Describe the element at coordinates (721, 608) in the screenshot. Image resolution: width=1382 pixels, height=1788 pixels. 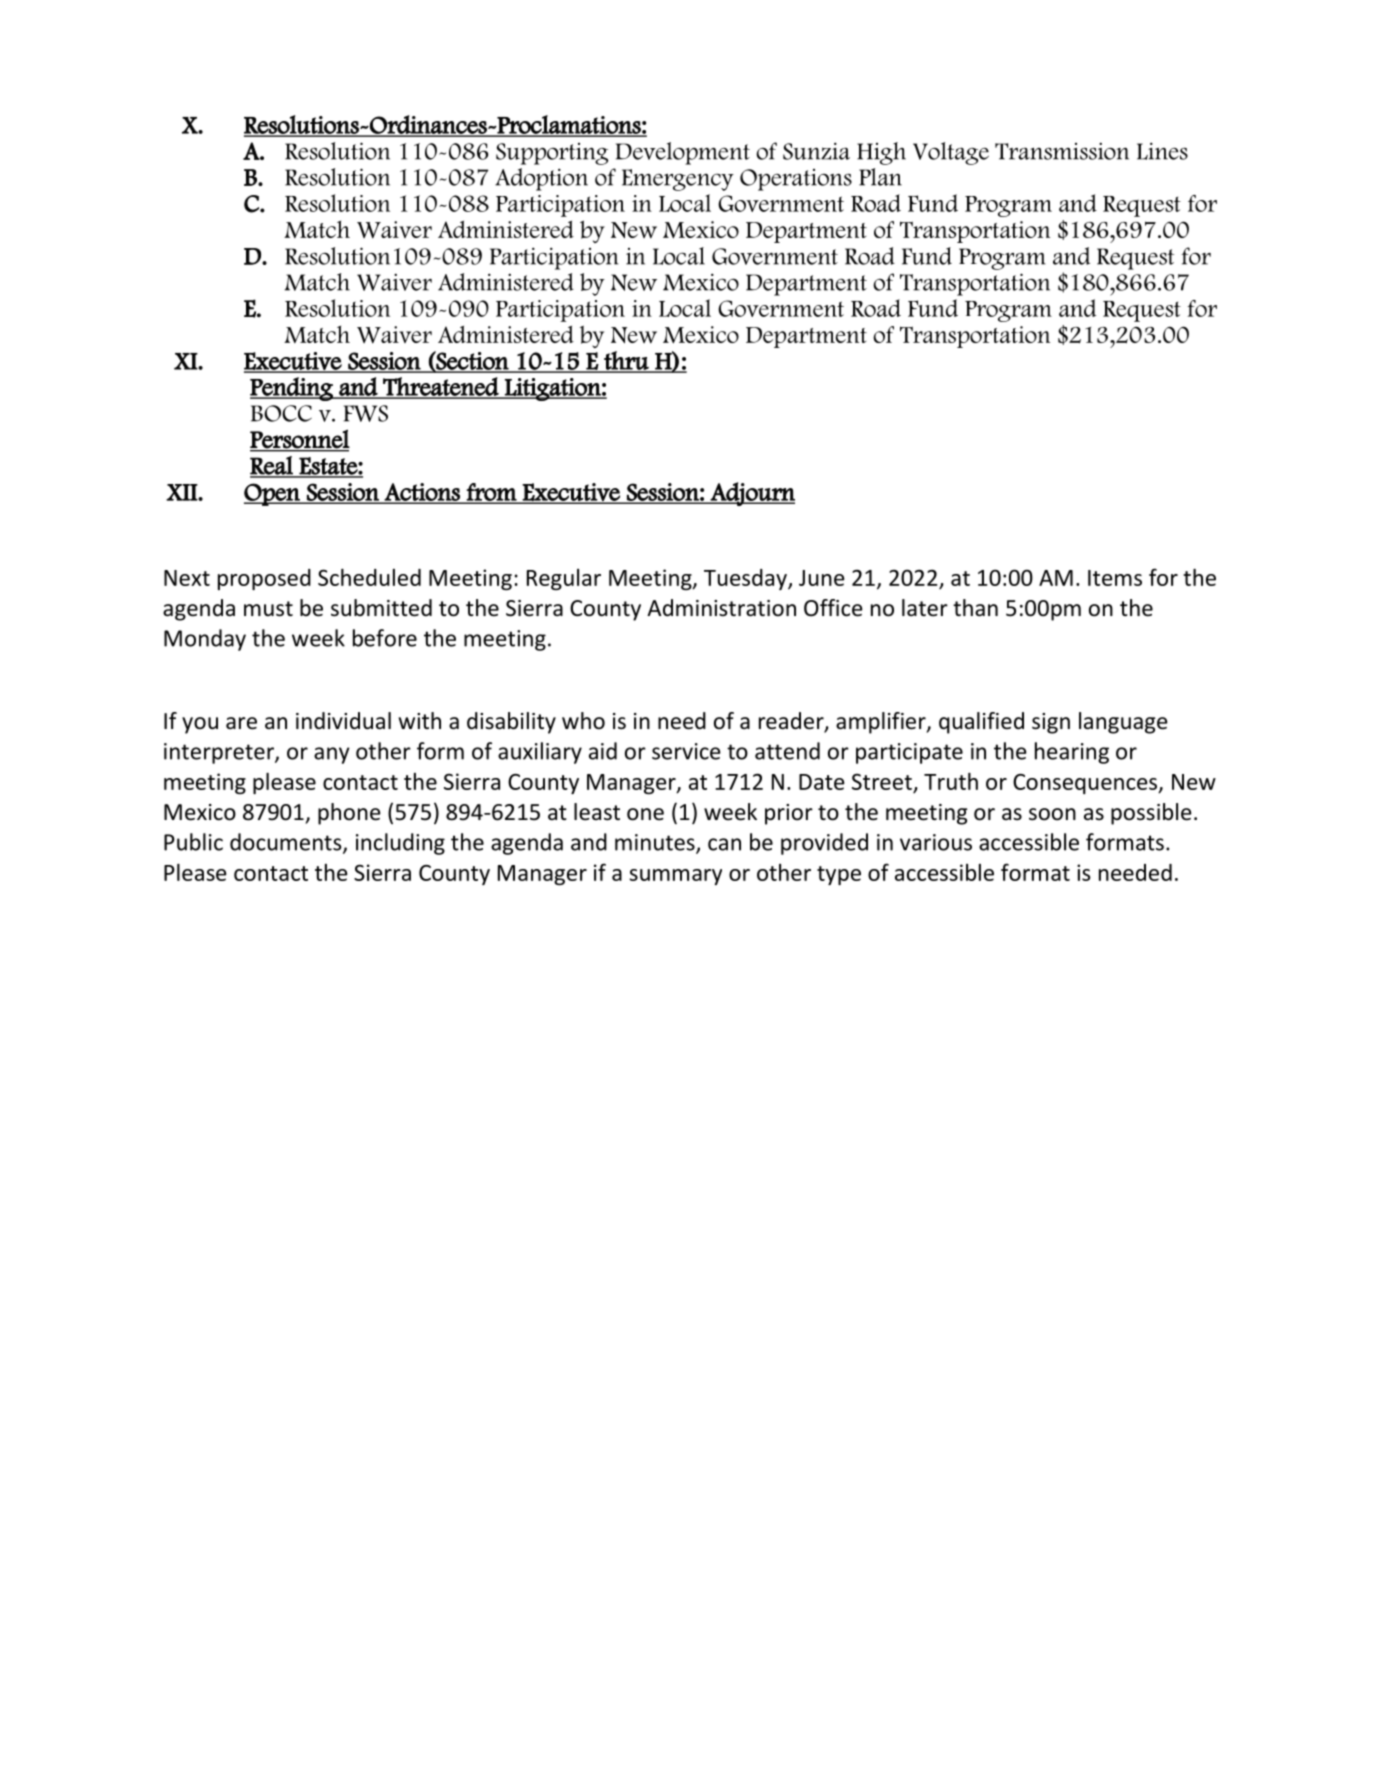
I see `Administration` at that location.
